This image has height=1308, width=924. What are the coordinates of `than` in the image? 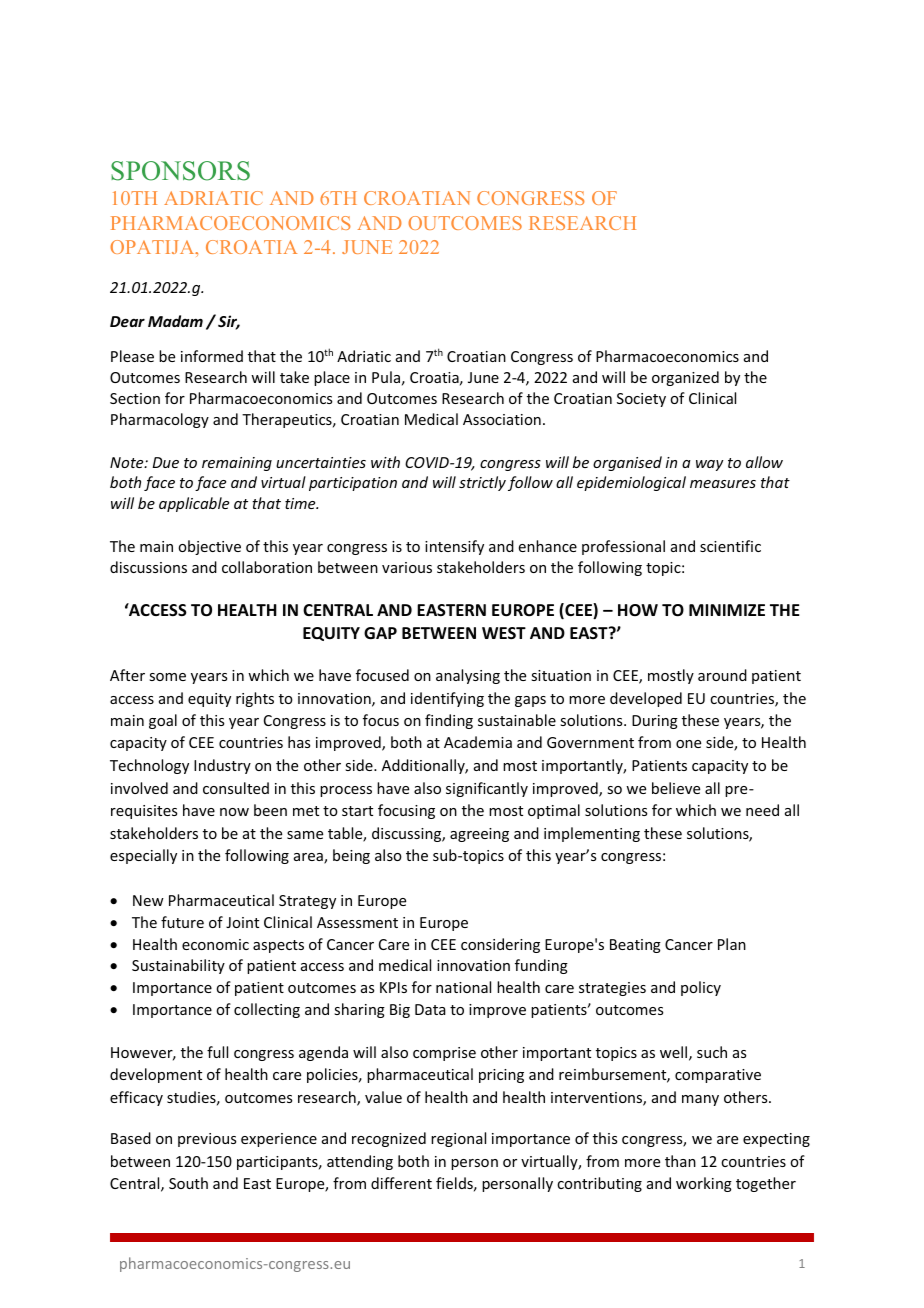 It's located at (680, 1161).
